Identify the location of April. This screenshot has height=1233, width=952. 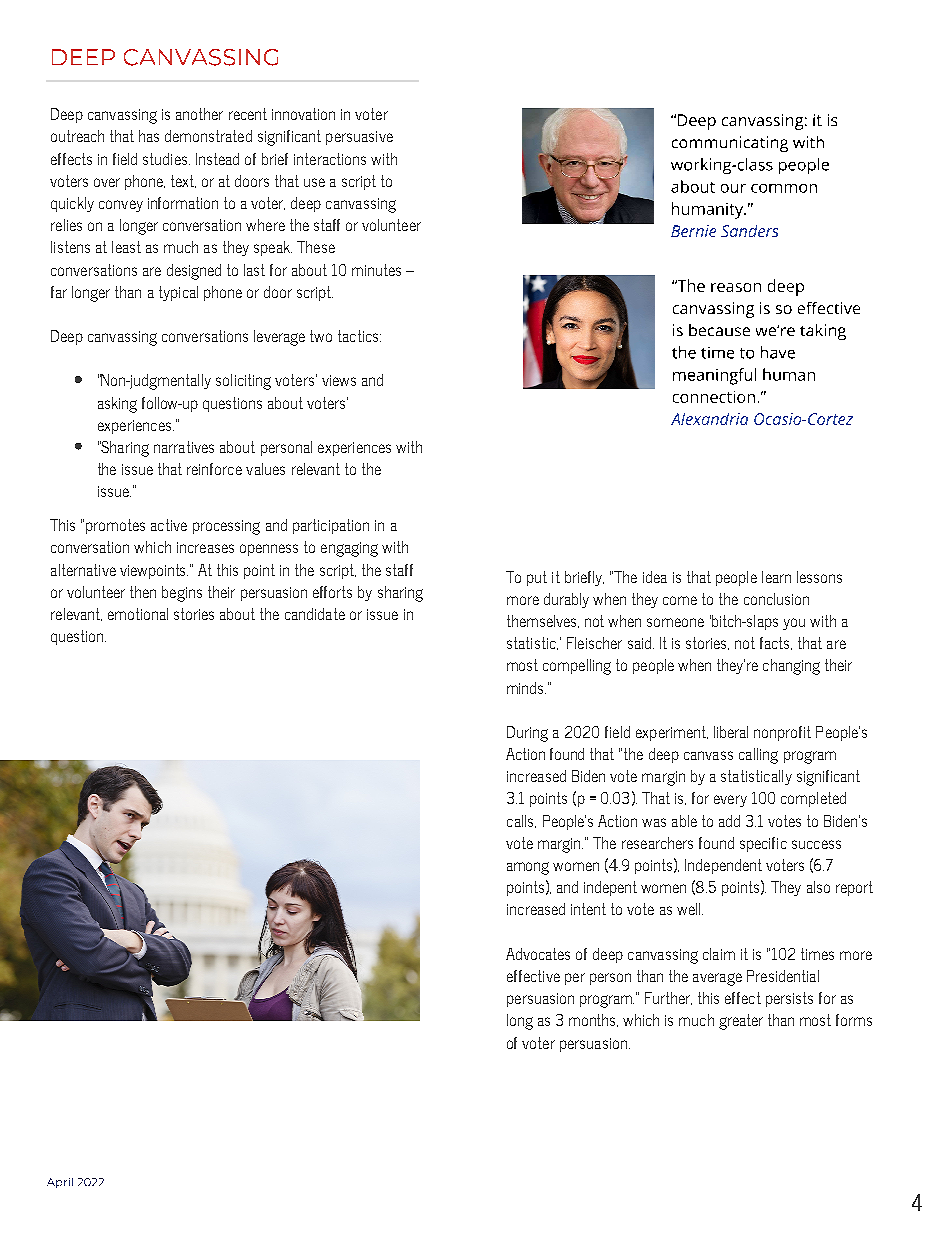
(60, 1183).
